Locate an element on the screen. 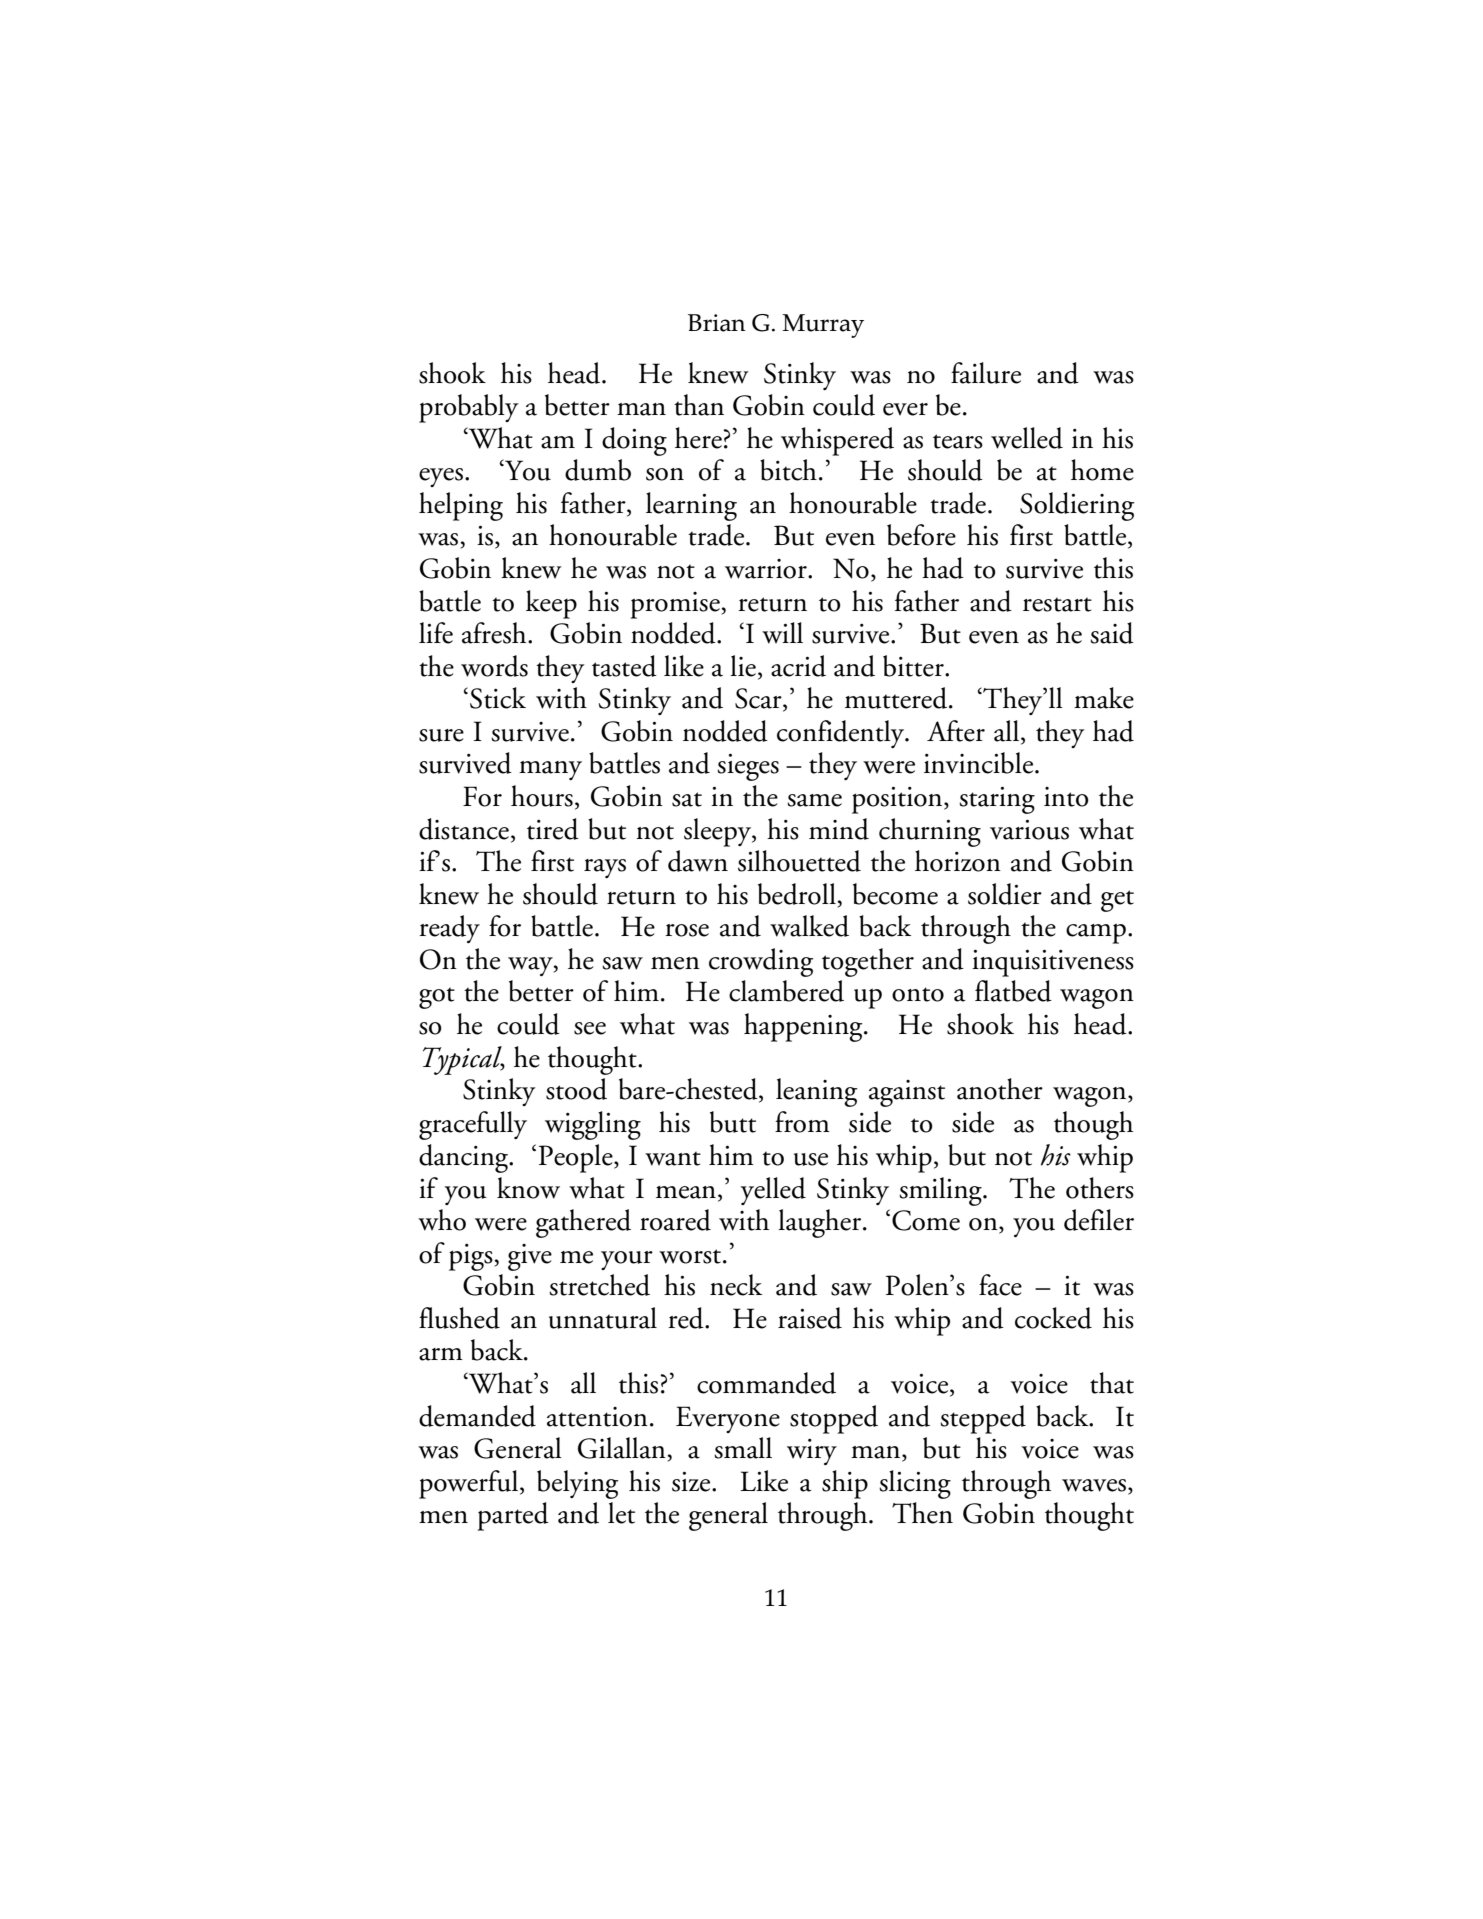 Image resolution: width=1483 pixels, height=1919 pixels. failure is located at coordinates (986, 373).
